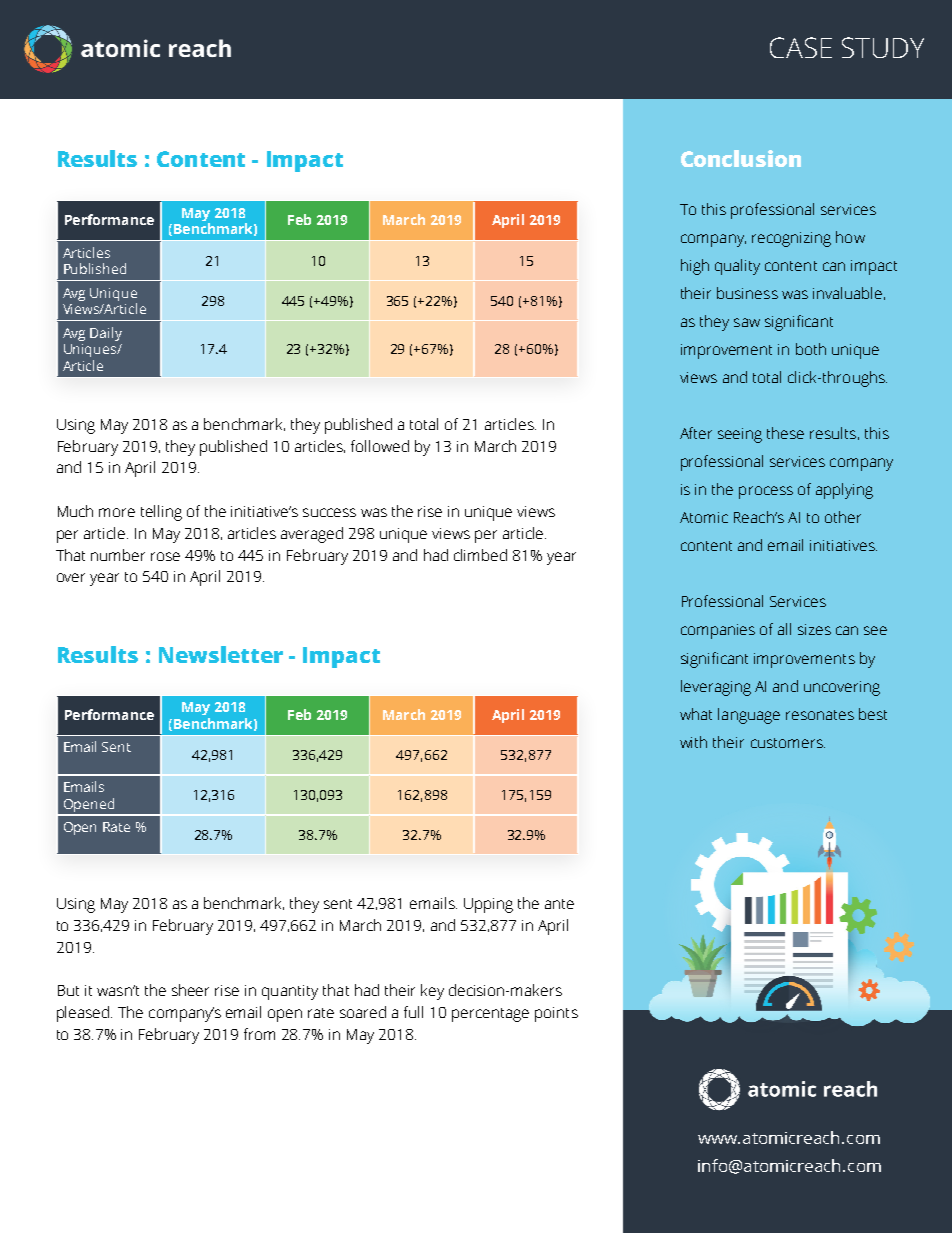  Describe the element at coordinates (190, 990) in the screenshot. I see `sheer` at that location.
